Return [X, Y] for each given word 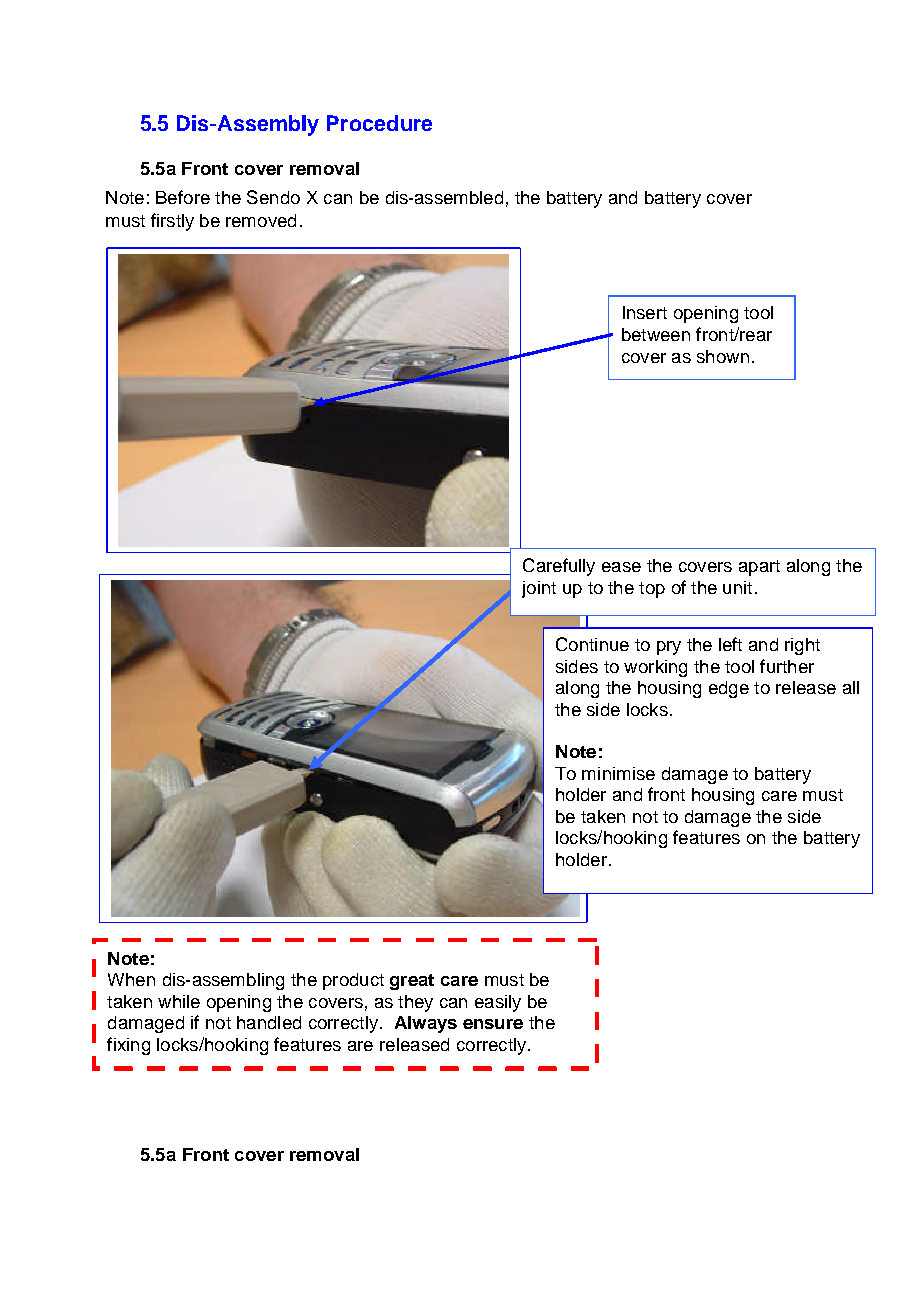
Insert [645, 312]
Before [183, 197]
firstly [172, 222]
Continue [592, 644]
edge [729, 689]
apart [759, 568]
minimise [618, 773]
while [179, 1001]
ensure [493, 1024]
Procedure [379, 123]
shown [723, 356]
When [131, 979]
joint [539, 589]
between [656, 334]
